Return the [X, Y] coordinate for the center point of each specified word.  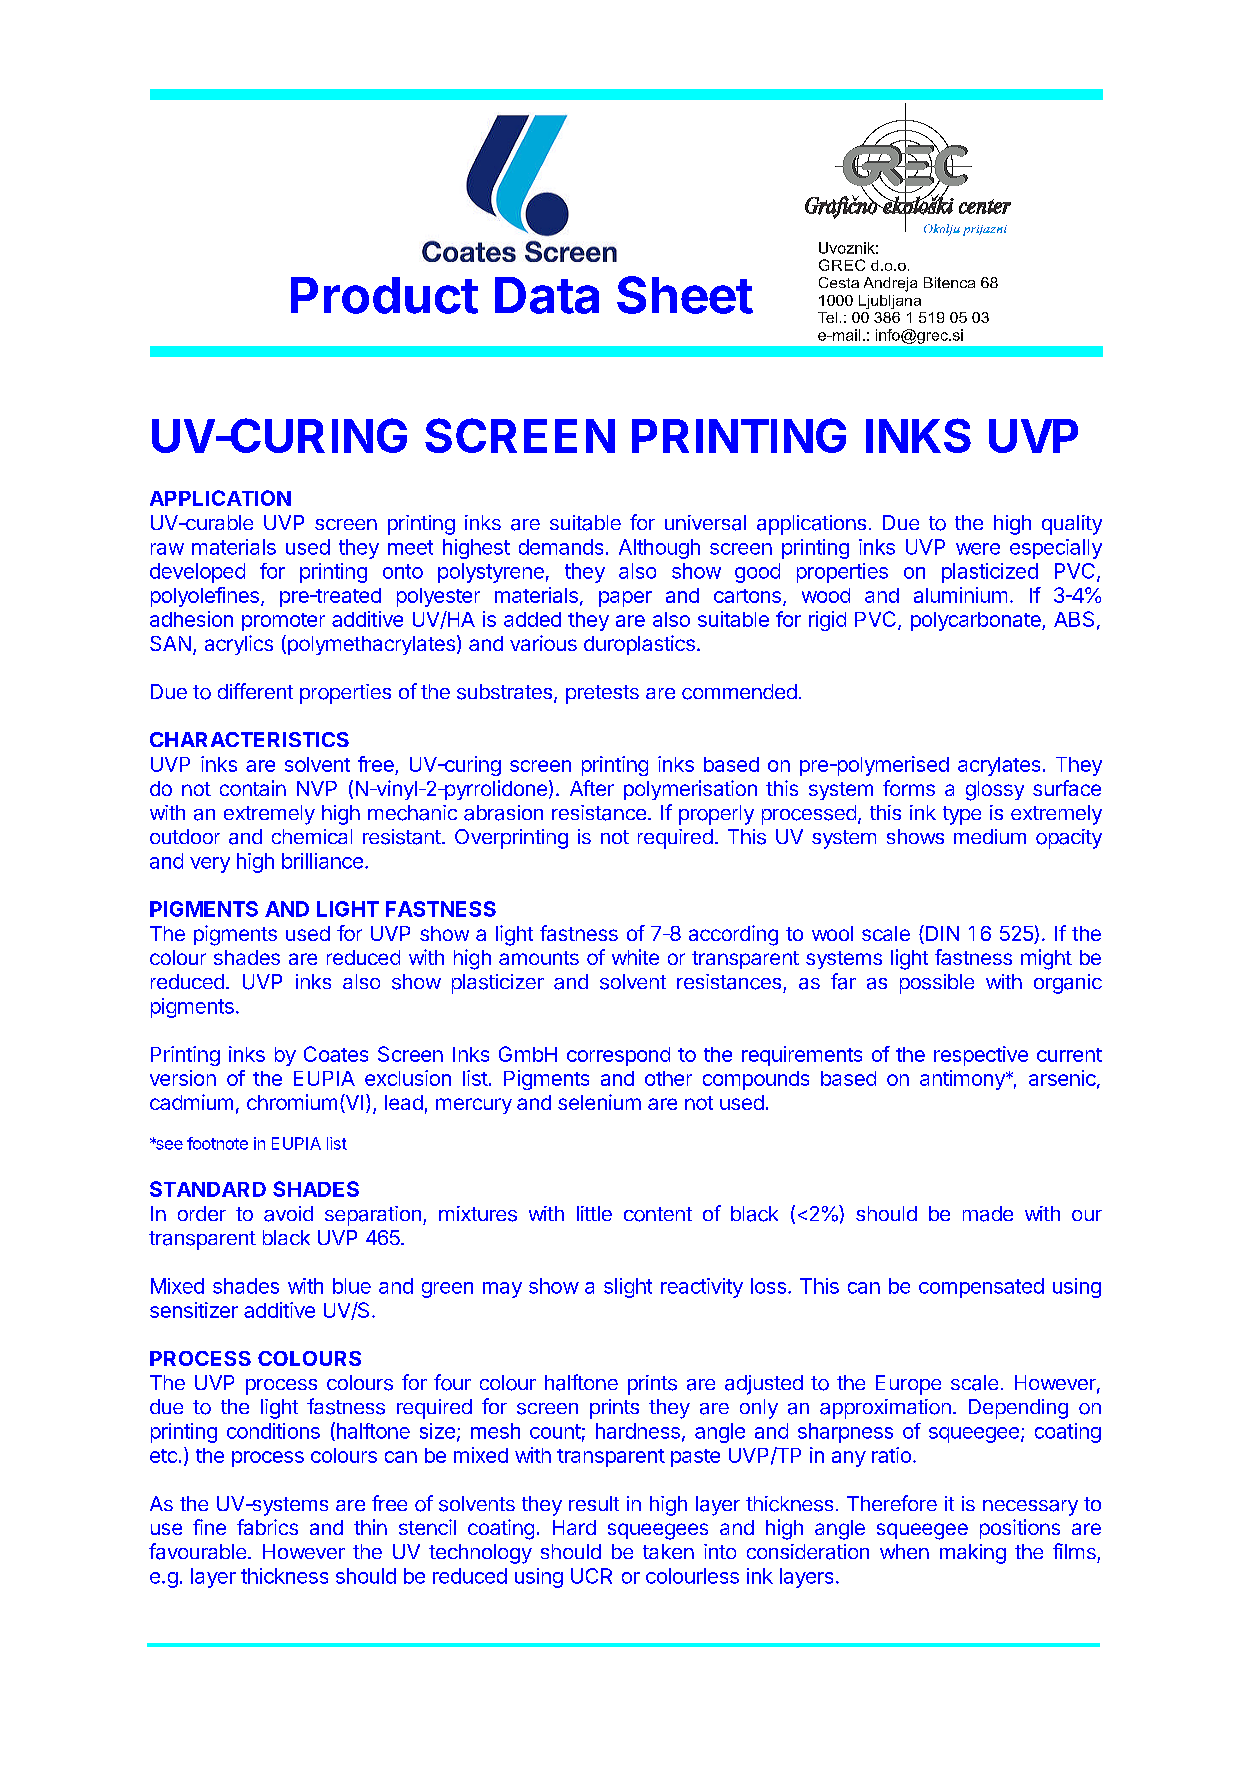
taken [668, 1551]
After [592, 788]
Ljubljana [890, 302]
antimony [963, 1080]
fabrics [267, 1527]
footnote [217, 1143]
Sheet [685, 295]
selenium [599, 1102]
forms [909, 788]
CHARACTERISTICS [249, 739]
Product [384, 295]
